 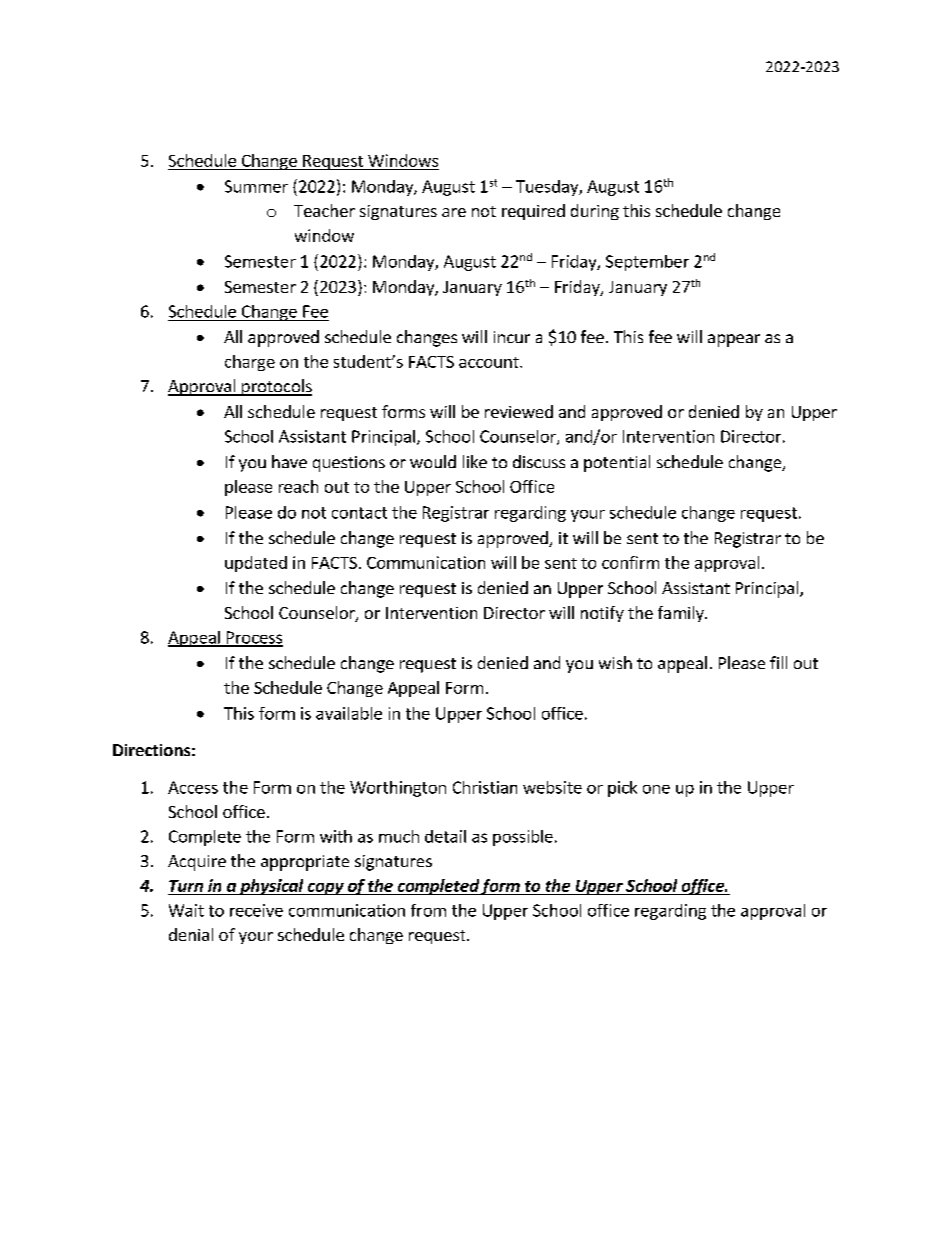 I want to click on confirm, so click(x=630, y=562).
